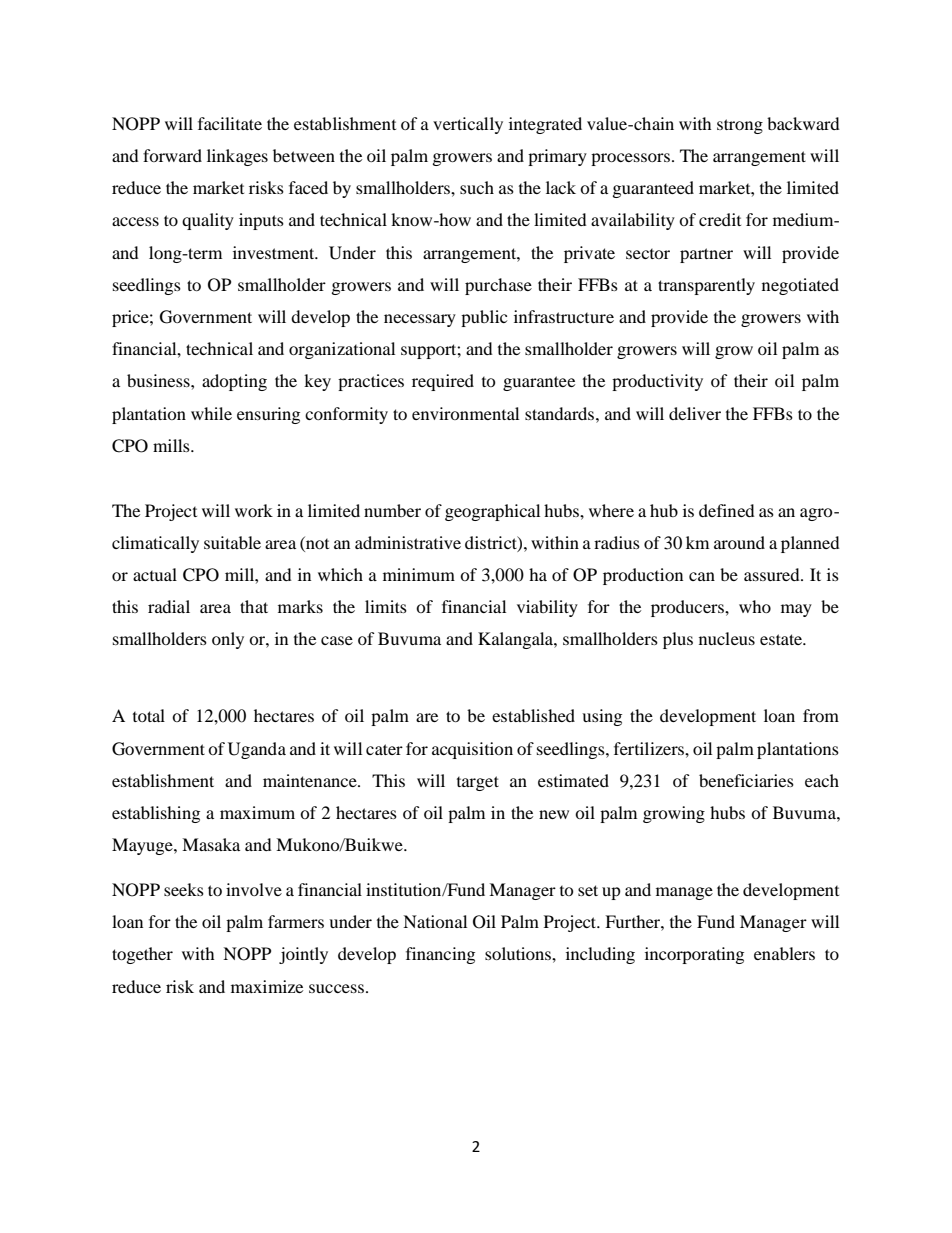 Image resolution: width=952 pixels, height=1233 pixels. What do you see at coordinates (740, 126) in the screenshot?
I see `strong` at bounding box center [740, 126].
